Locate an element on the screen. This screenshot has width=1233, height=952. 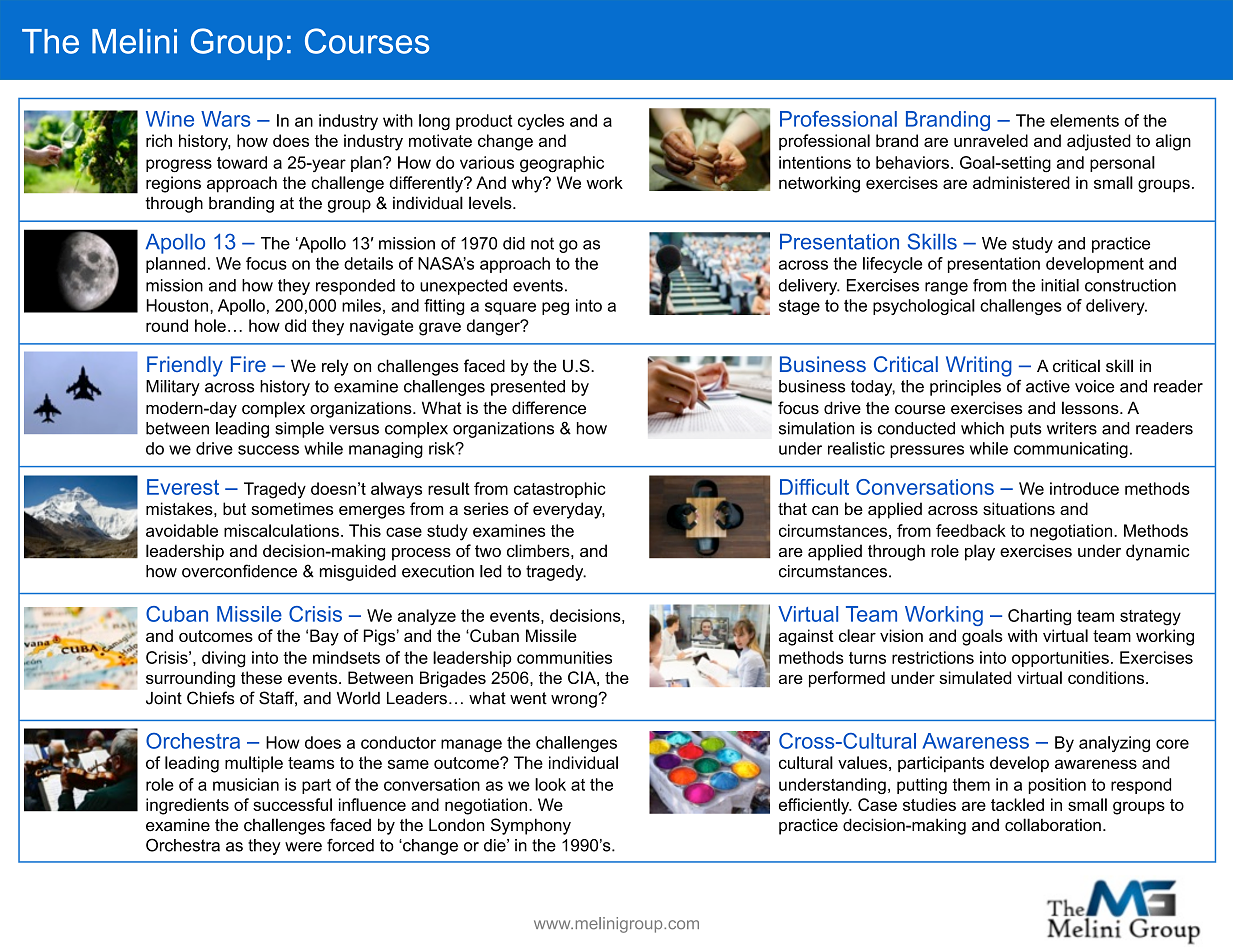
adjusted is located at coordinates (1099, 142).
